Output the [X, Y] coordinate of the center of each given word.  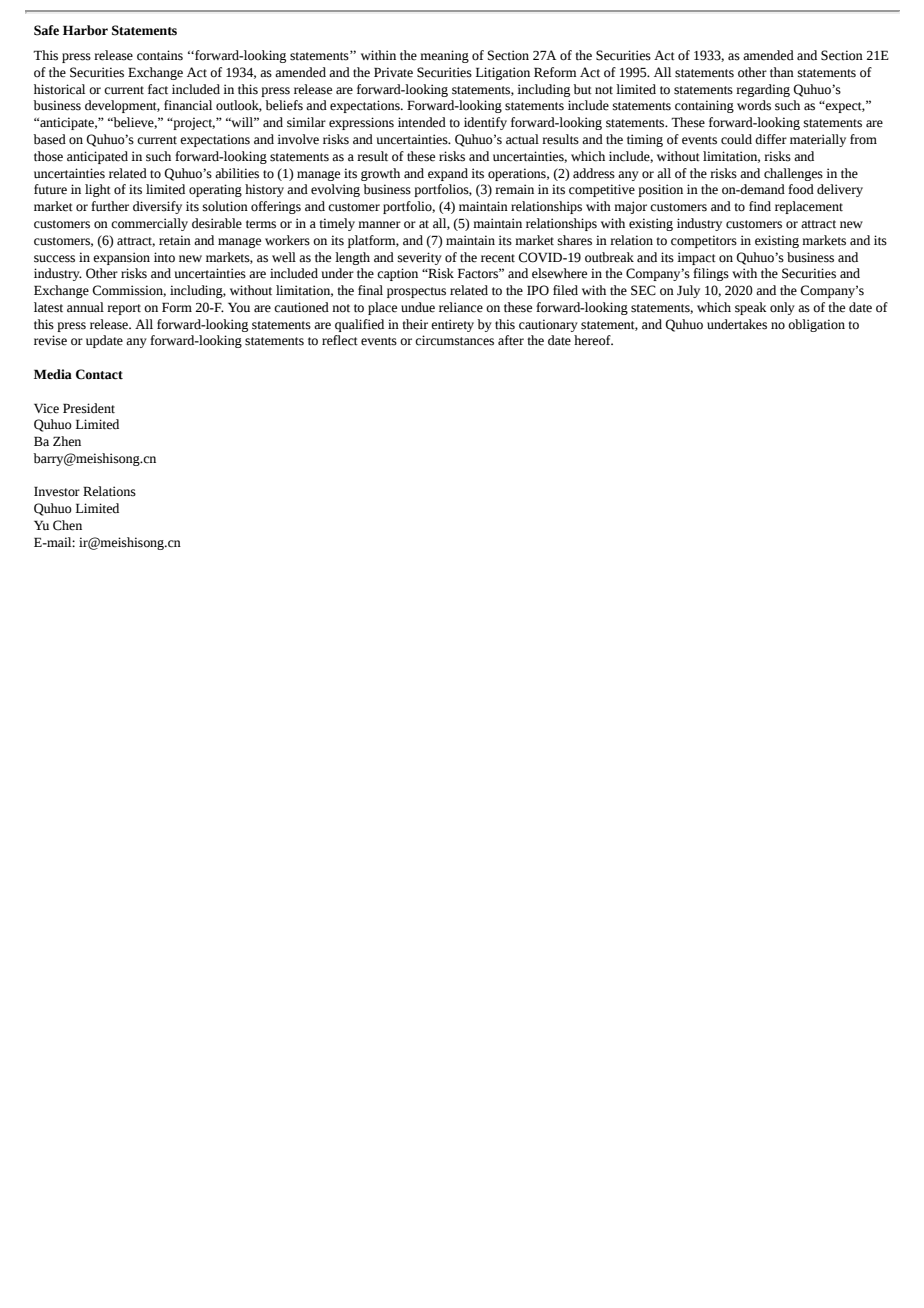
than [782, 72]
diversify [157, 207]
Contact [99, 374]
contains [160, 55]
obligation [816, 325]
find [760, 206]
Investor [57, 491]
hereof [593, 340]
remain [514, 189]
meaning [444, 56]
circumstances [454, 340]
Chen [67, 525]
